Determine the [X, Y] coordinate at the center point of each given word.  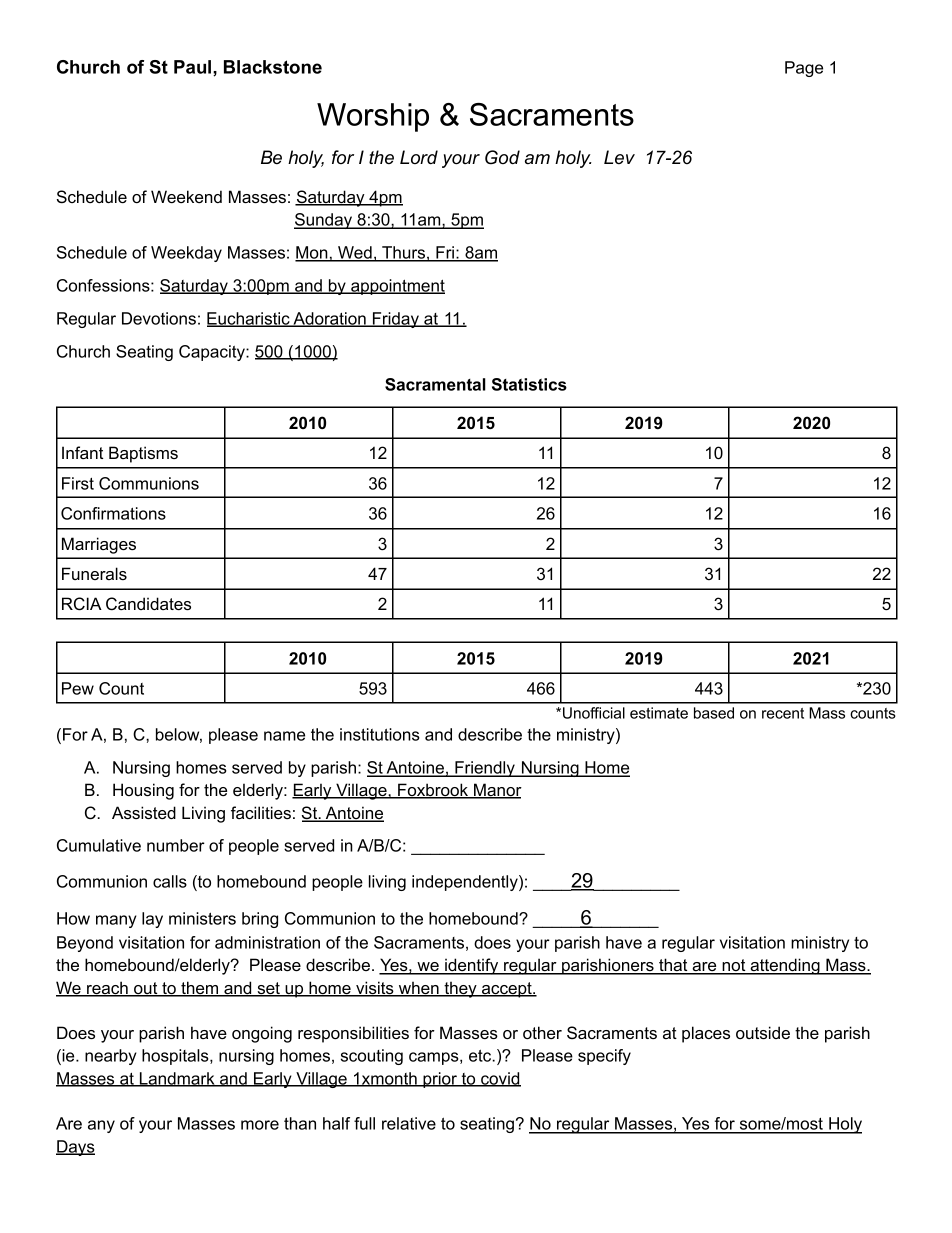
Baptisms [143, 454]
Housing [143, 791]
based [714, 713]
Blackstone [273, 67]
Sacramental [435, 384]
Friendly [485, 769]
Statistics [529, 384]
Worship [373, 117]
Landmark [177, 1079]
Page [804, 69]
